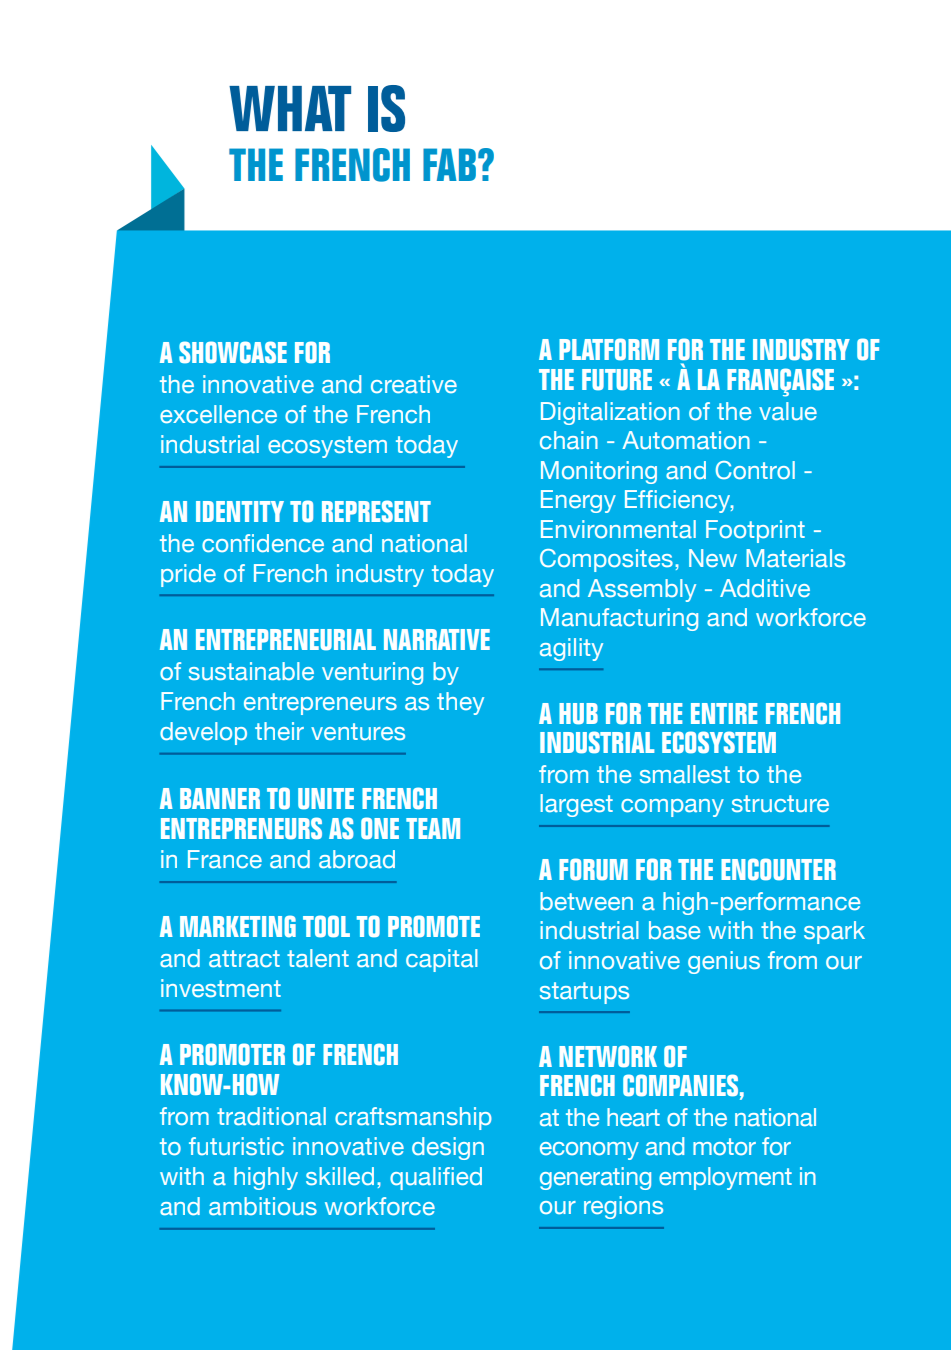  What do you see at coordinates (609, 349) in the screenshot?
I see `PLATFORM` at bounding box center [609, 349].
